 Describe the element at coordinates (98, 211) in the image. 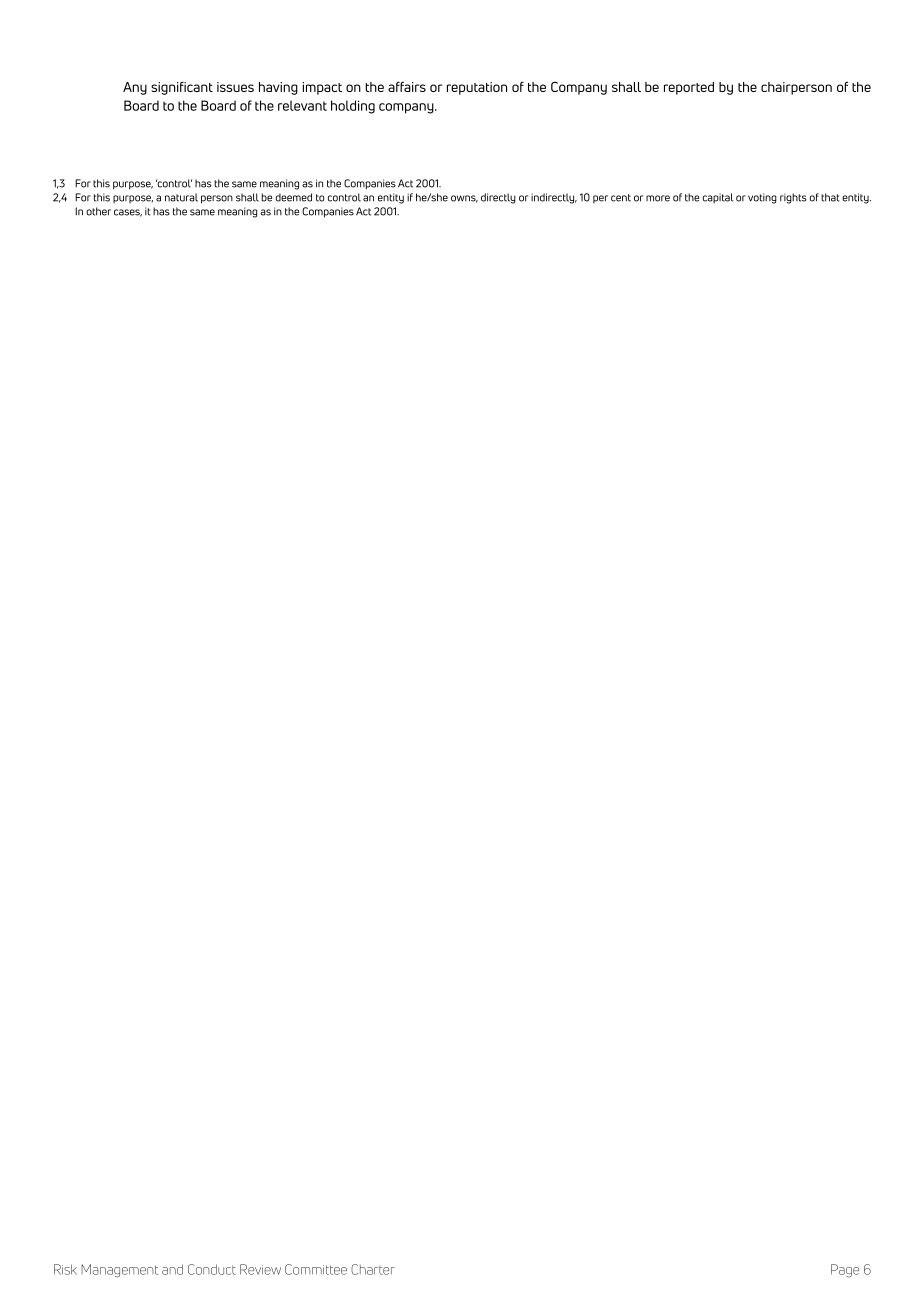

I see `other` at that location.
